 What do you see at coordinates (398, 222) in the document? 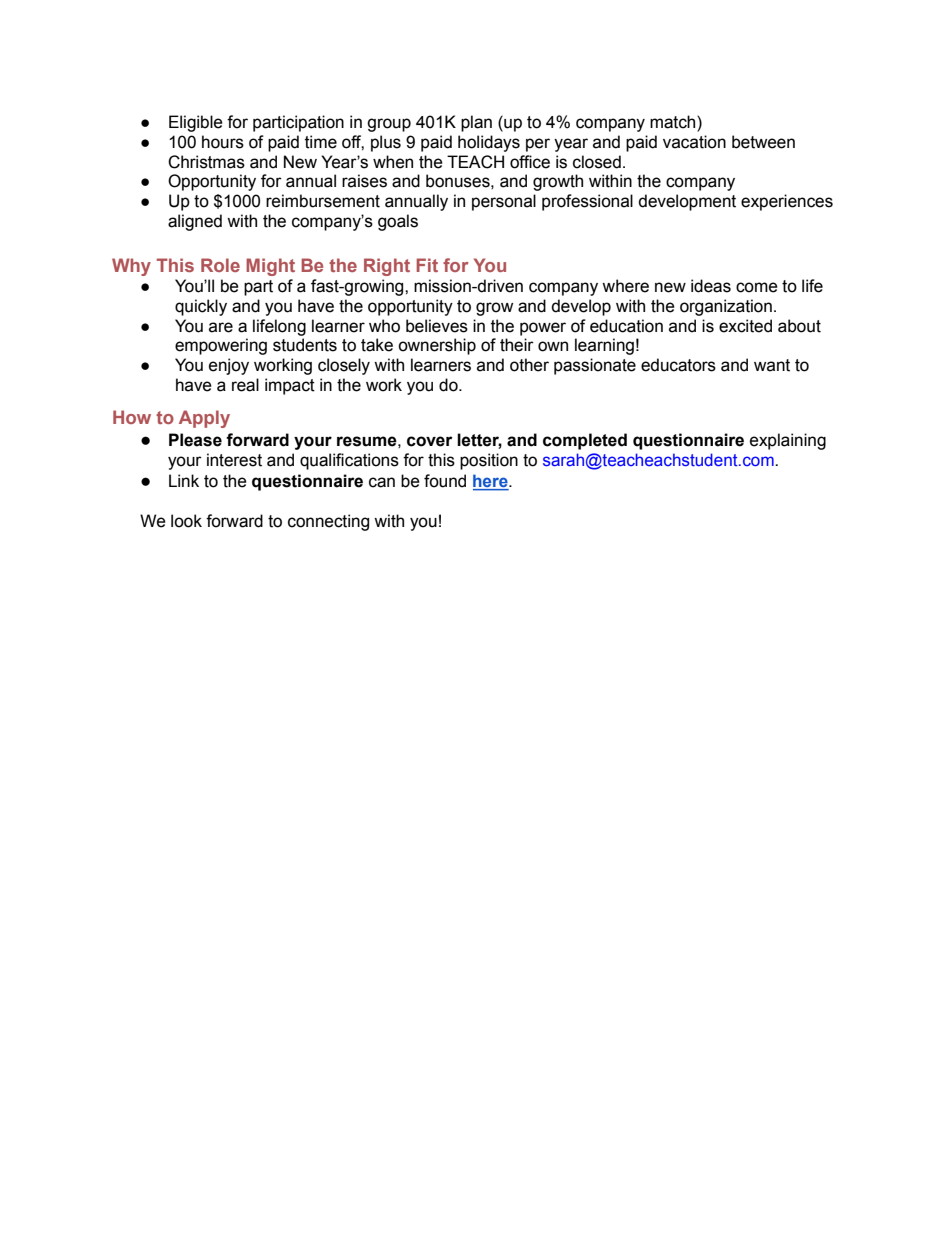
I see `goals` at bounding box center [398, 222].
